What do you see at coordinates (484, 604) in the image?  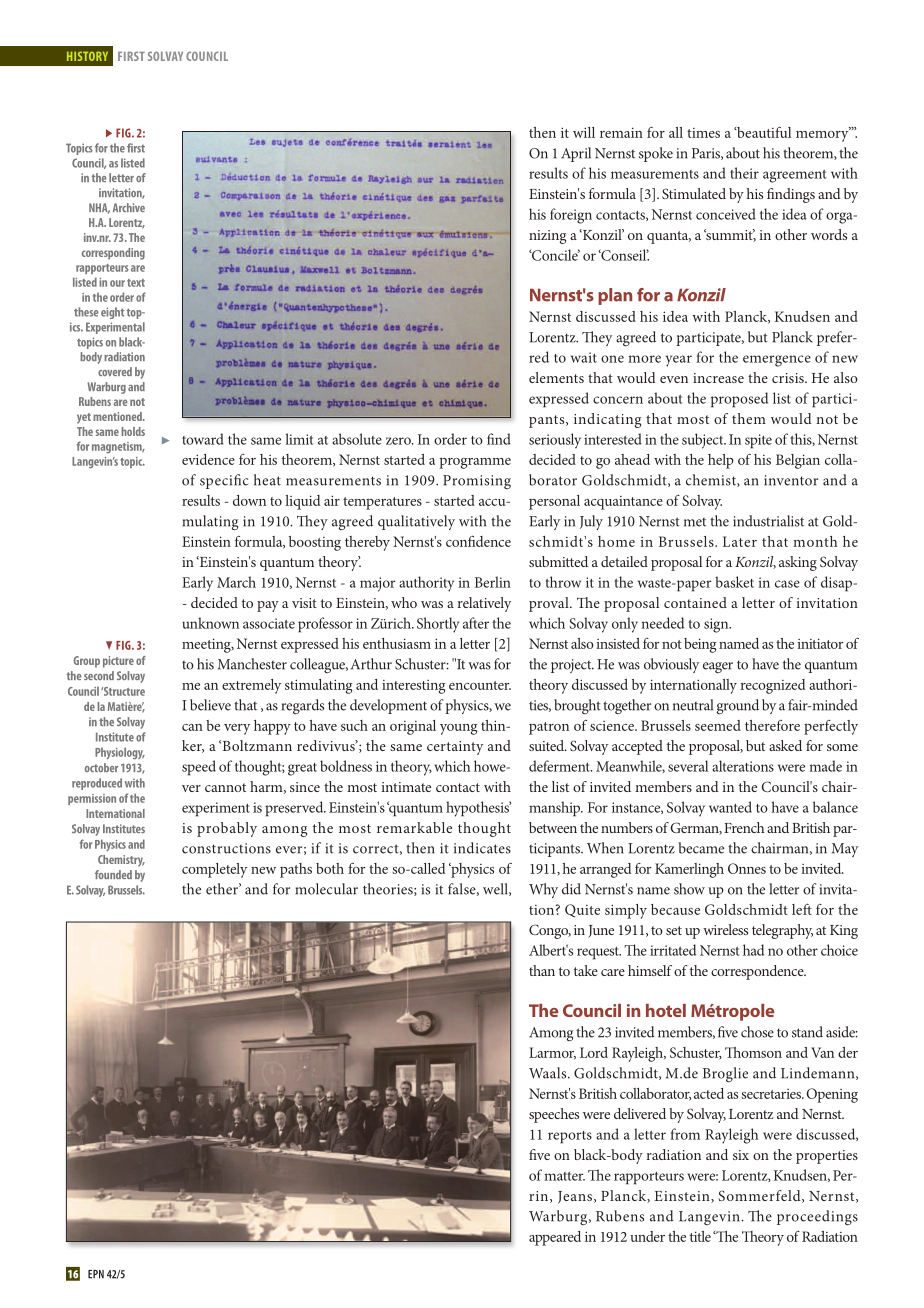 I see `relatively` at bounding box center [484, 604].
